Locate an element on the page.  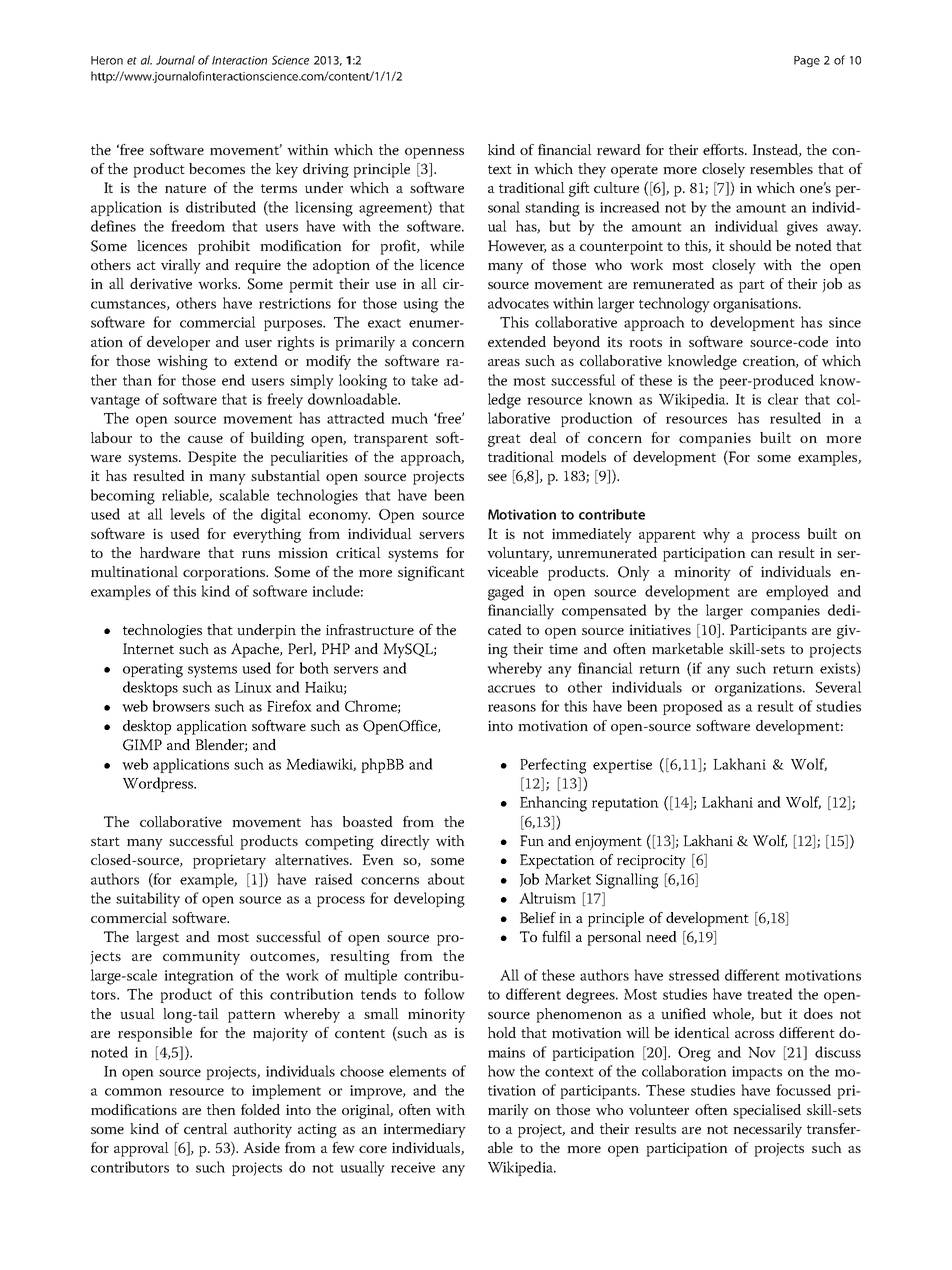
central is located at coordinates (206, 1128).
